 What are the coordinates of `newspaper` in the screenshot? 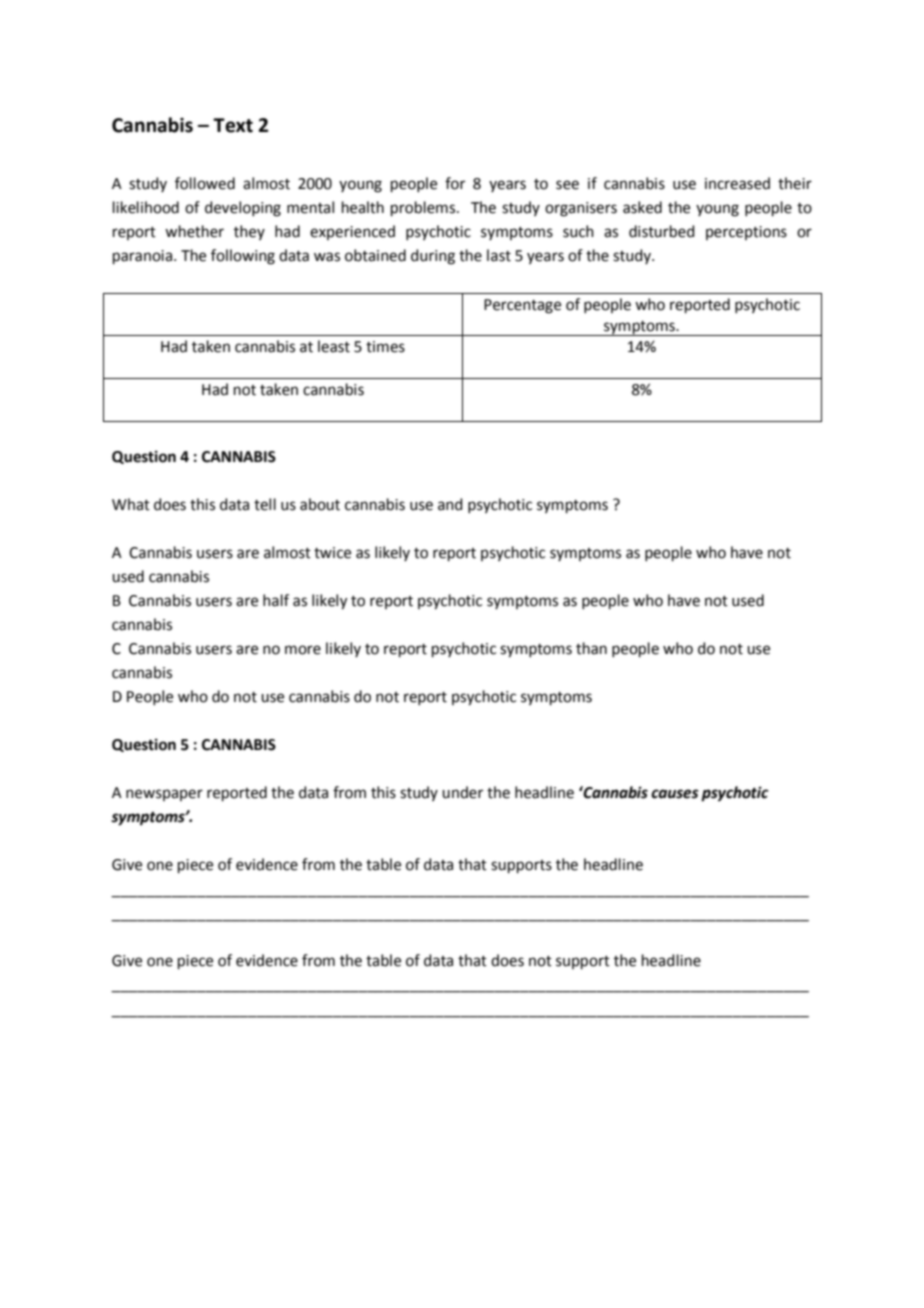 It's located at (164, 795).
